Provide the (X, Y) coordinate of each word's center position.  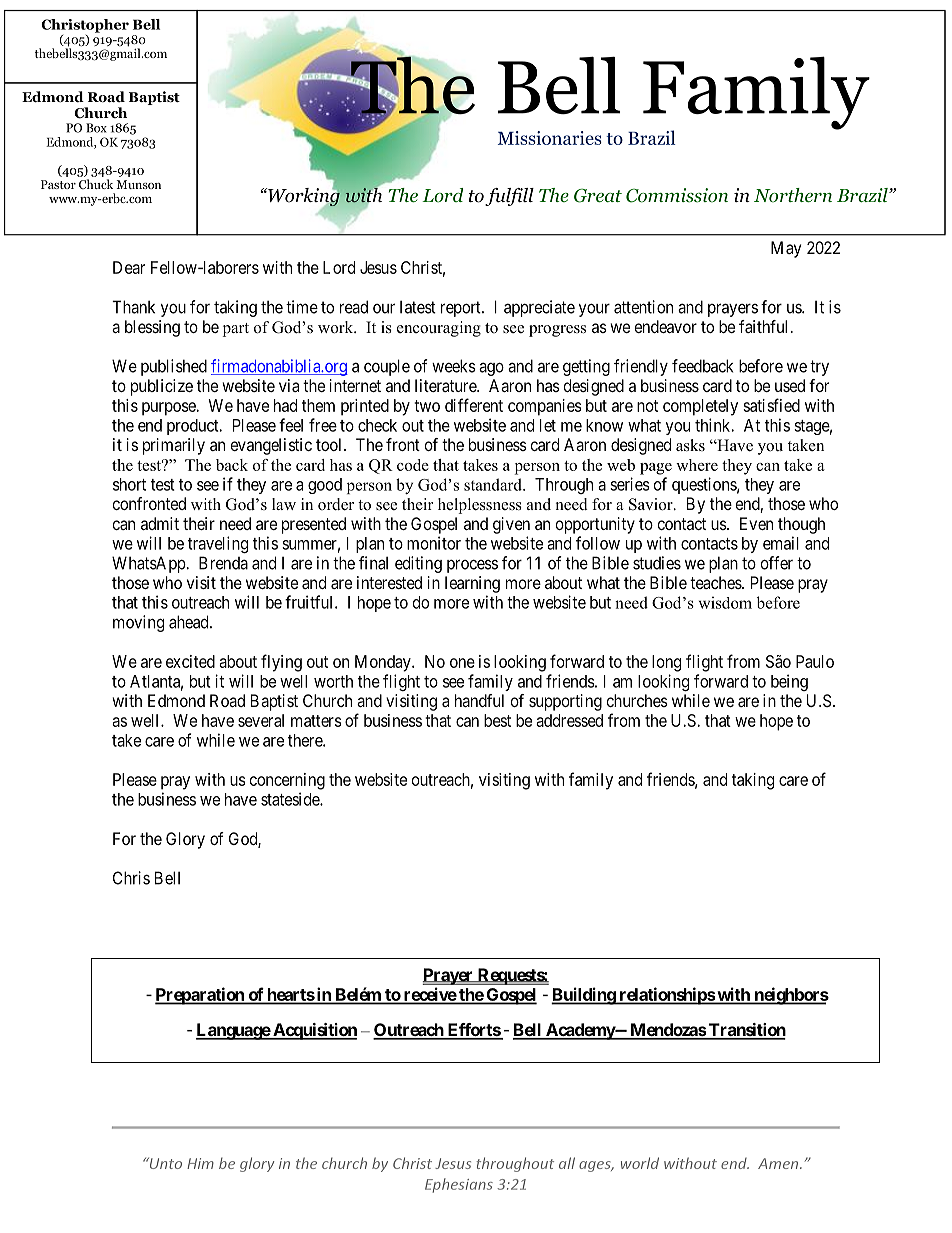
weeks (454, 366)
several (261, 720)
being (789, 682)
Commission (677, 195)
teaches (716, 582)
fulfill (509, 197)
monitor (434, 543)
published (174, 367)
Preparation (200, 996)
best (497, 720)
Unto (164, 1163)
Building (584, 996)
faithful (763, 326)
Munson (138, 184)
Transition (746, 1031)
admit (160, 523)
